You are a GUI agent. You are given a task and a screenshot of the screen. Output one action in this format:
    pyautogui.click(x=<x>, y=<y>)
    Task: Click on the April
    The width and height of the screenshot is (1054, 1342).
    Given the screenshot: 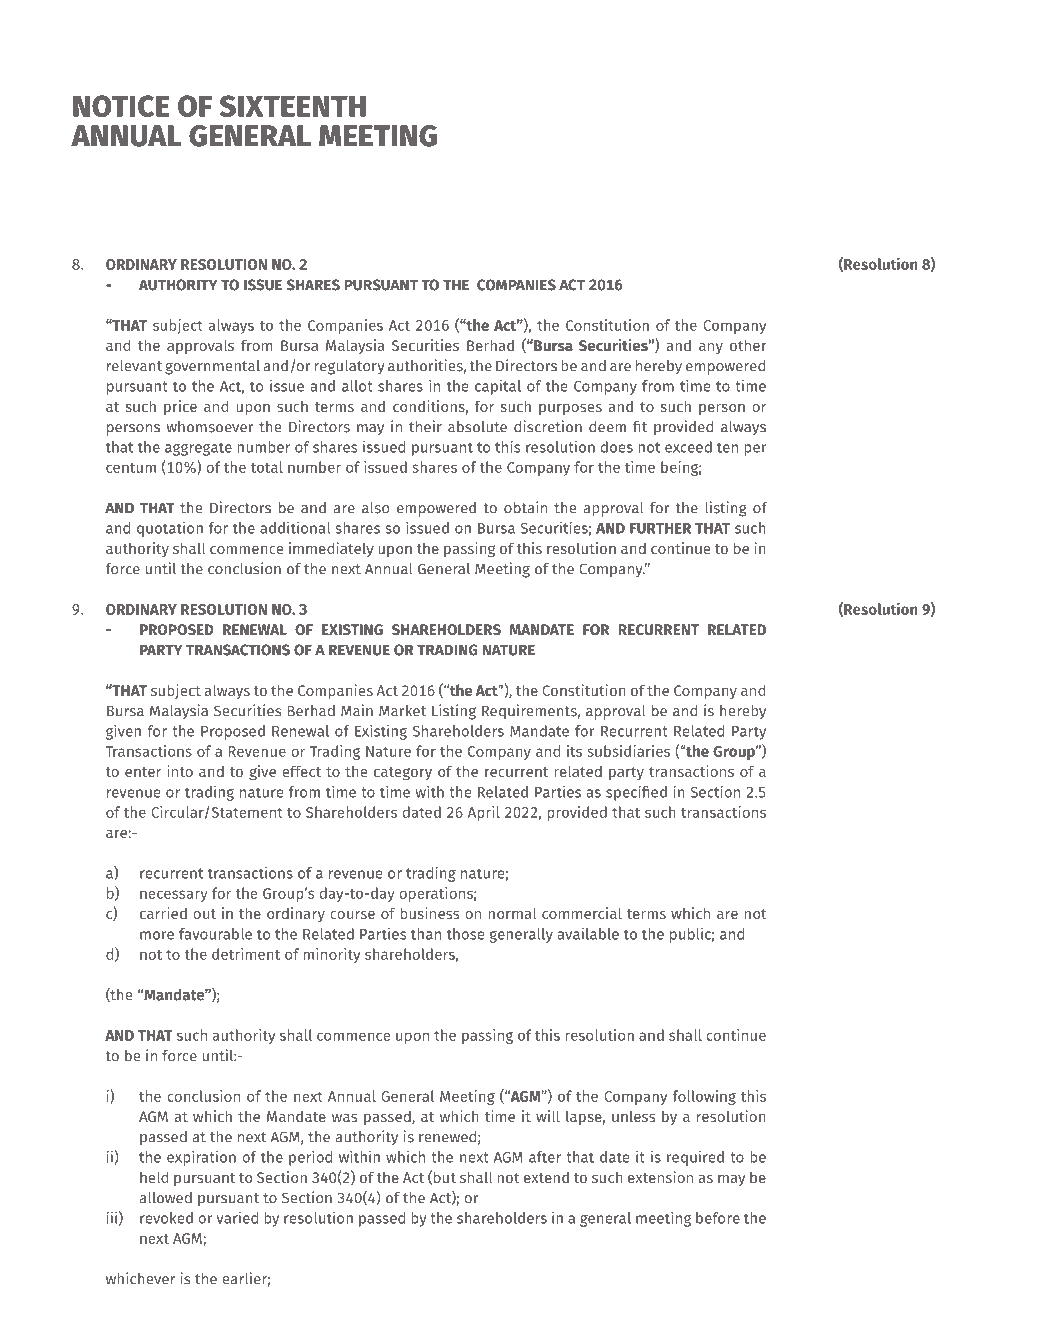 What is the action you would take?
    pyautogui.click(x=484, y=813)
